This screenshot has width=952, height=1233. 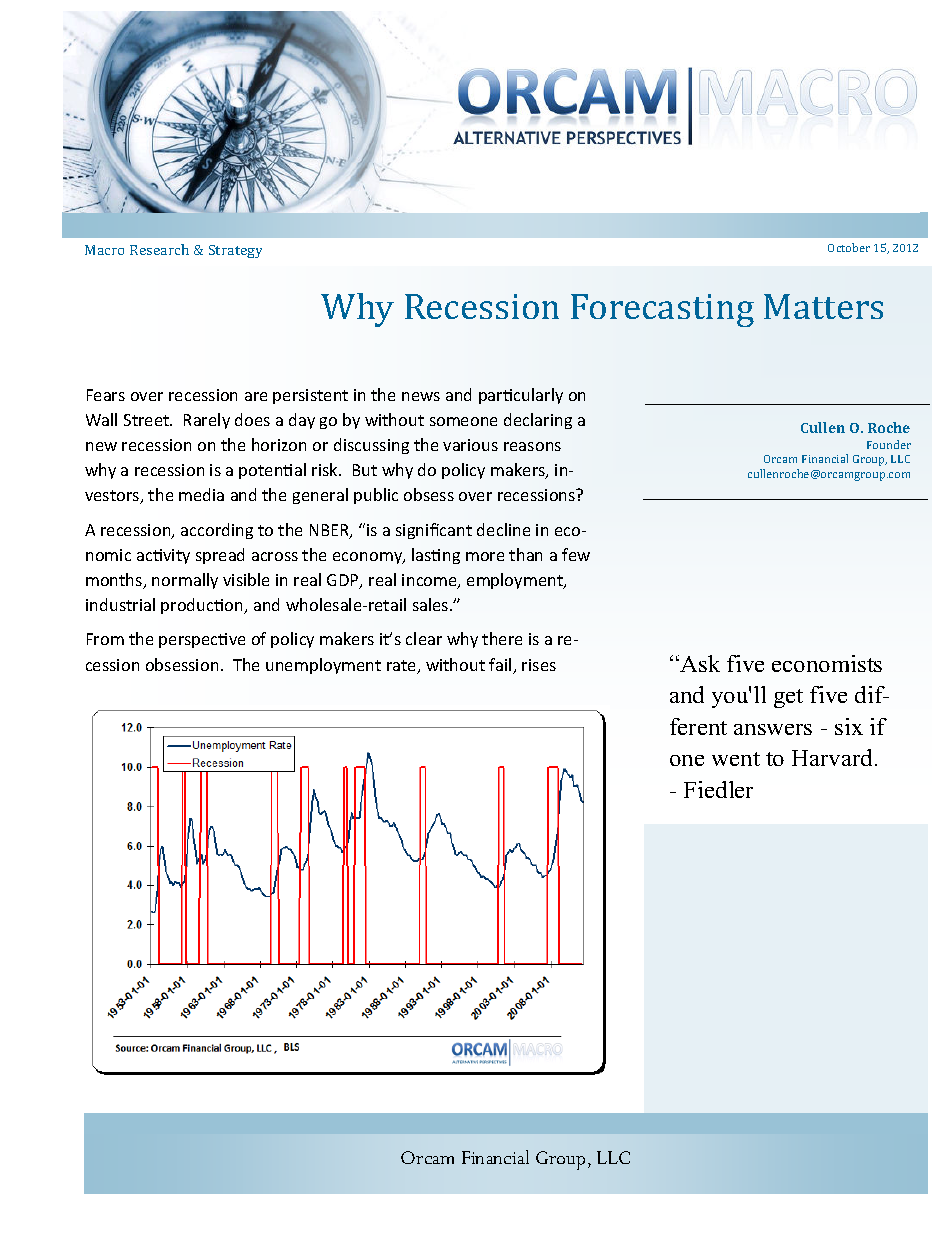 I want to click on few, so click(x=576, y=554).
